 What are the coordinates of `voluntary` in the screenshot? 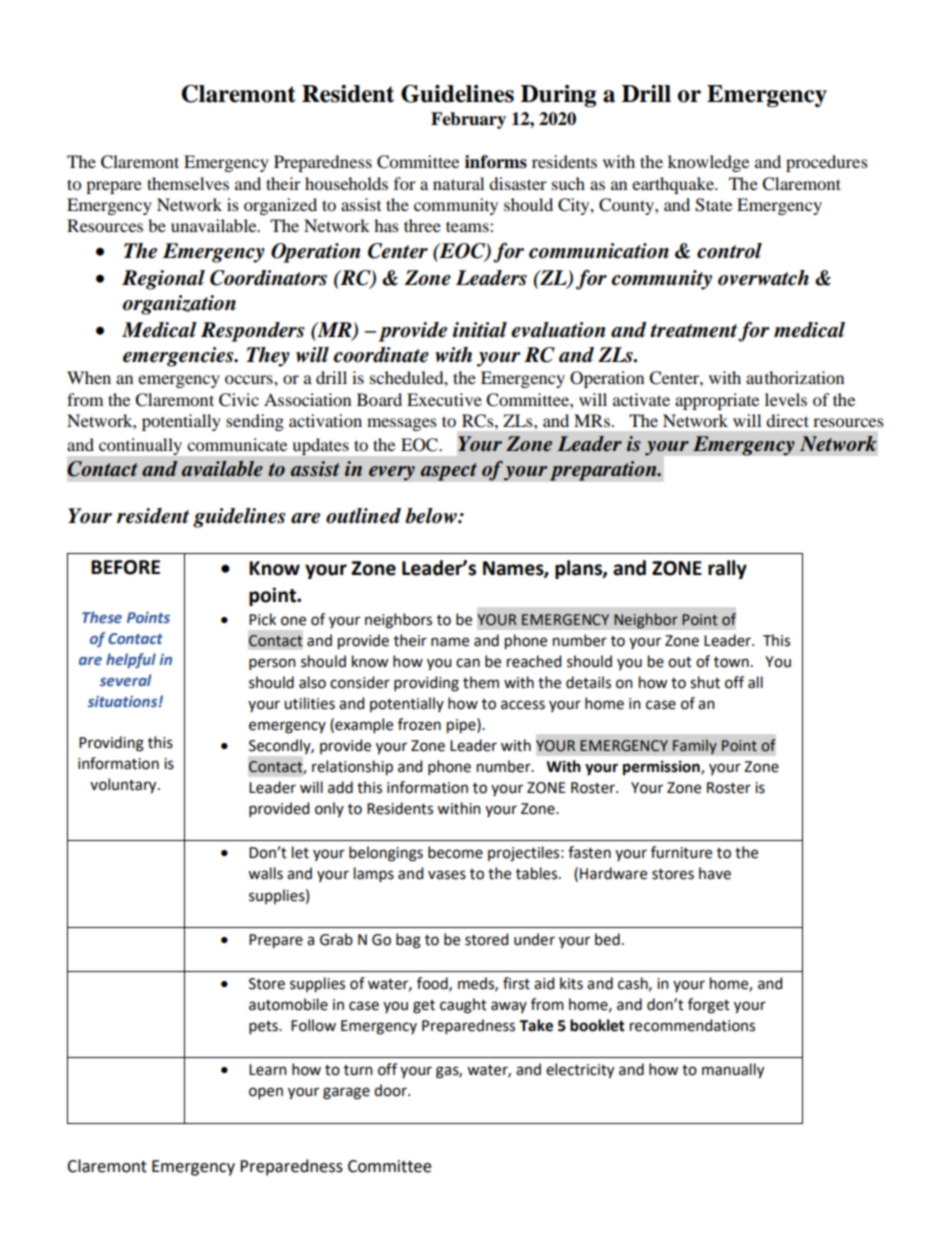 It's located at (124, 786).
